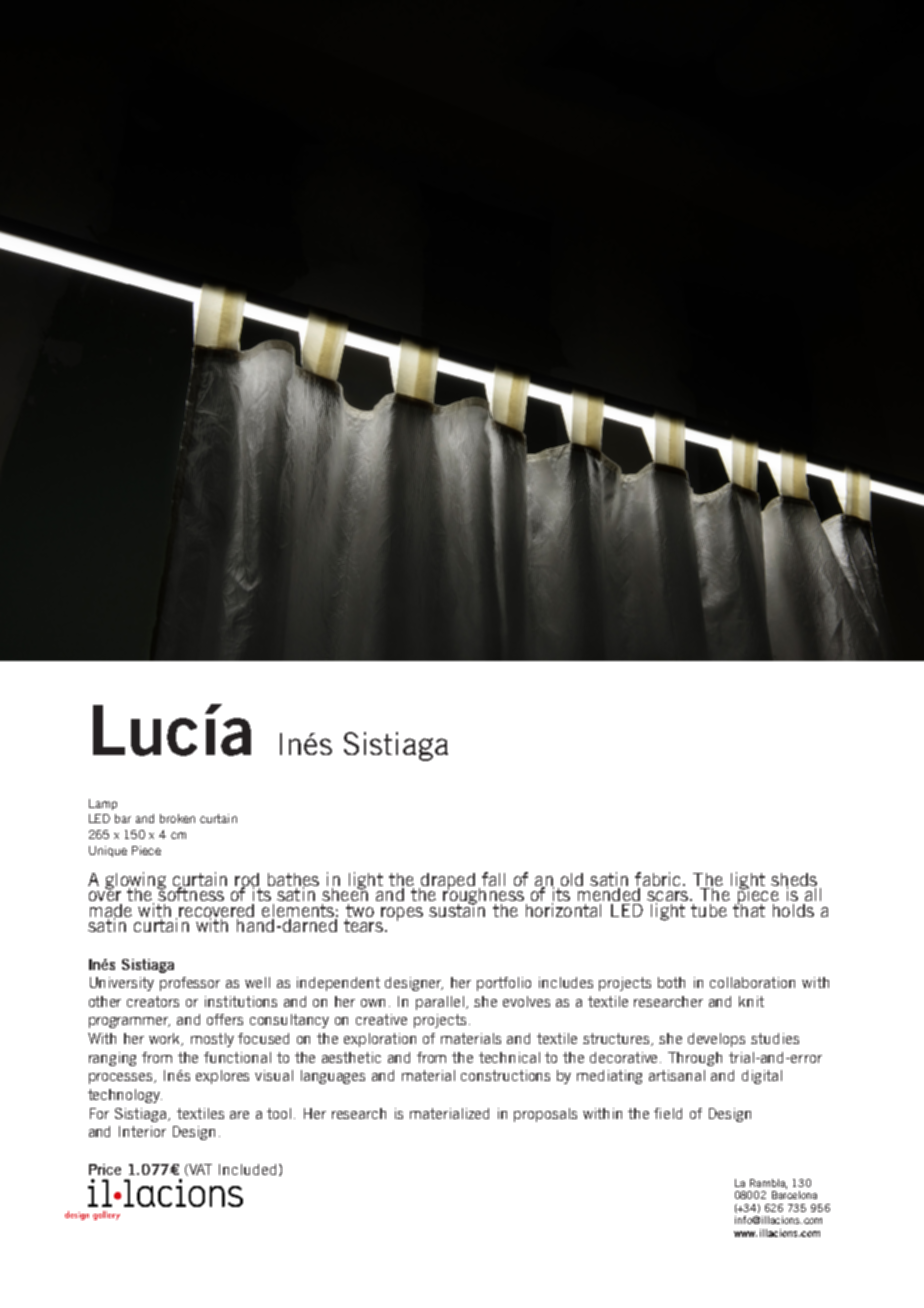 The width and height of the image is (924, 1308). What do you see at coordinates (363, 925) in the image?
I see `tears` at bounding box center [363, 925].
